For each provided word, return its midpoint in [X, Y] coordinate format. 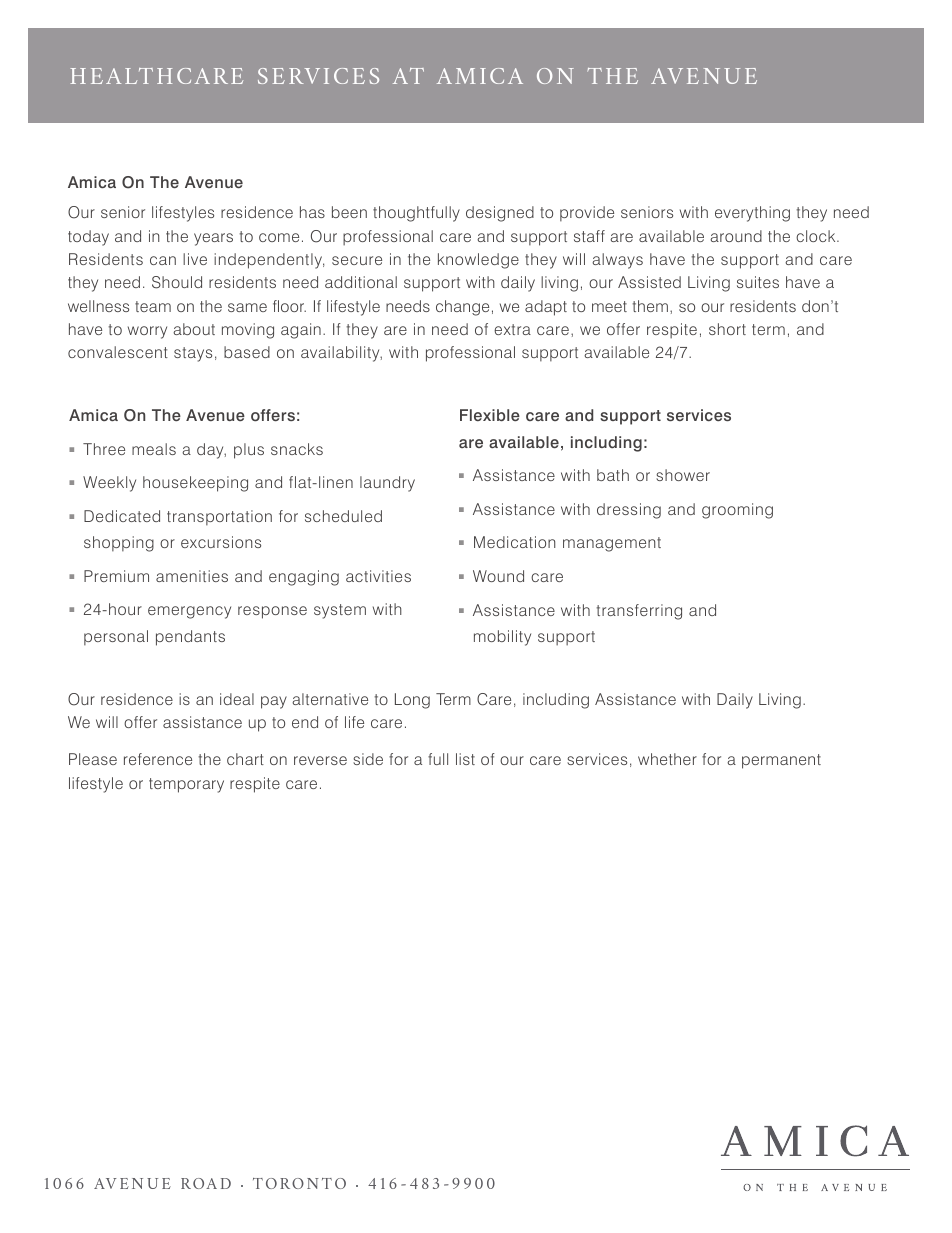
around [736, 236]
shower [683, 475]
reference [158, 759]
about [194, 329]
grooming [737, 511]
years [213, 239]
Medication [514, 542]
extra [512, 329]
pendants [190, 638]
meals [154, 449]
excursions [221, 542]
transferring [639, 612]
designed [500, 214]
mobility [502, 638]
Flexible [490, 415]
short [727, 329]
